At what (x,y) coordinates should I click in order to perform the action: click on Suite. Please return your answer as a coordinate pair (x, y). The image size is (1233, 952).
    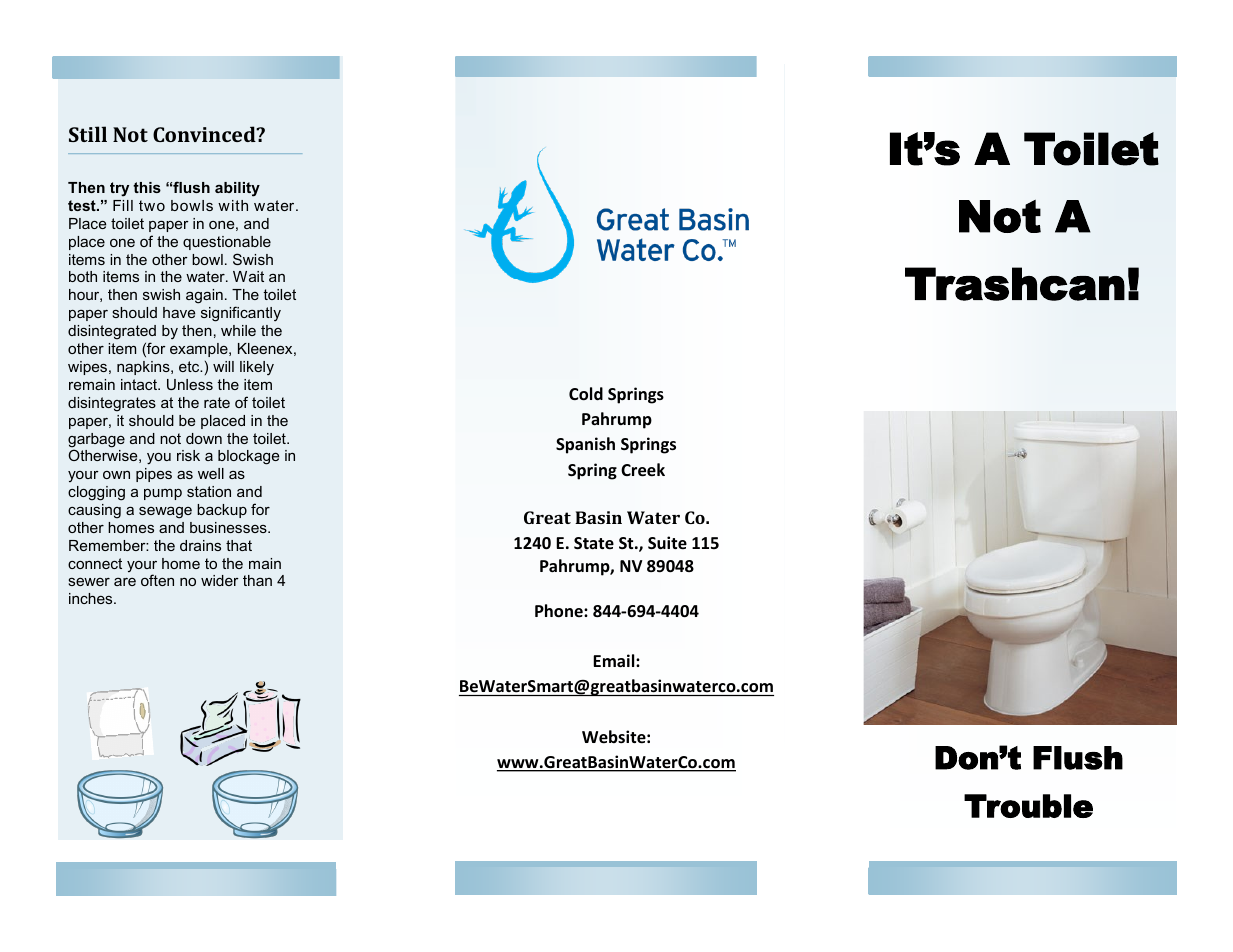
    Looking at the image, I should click on (667, 543).
